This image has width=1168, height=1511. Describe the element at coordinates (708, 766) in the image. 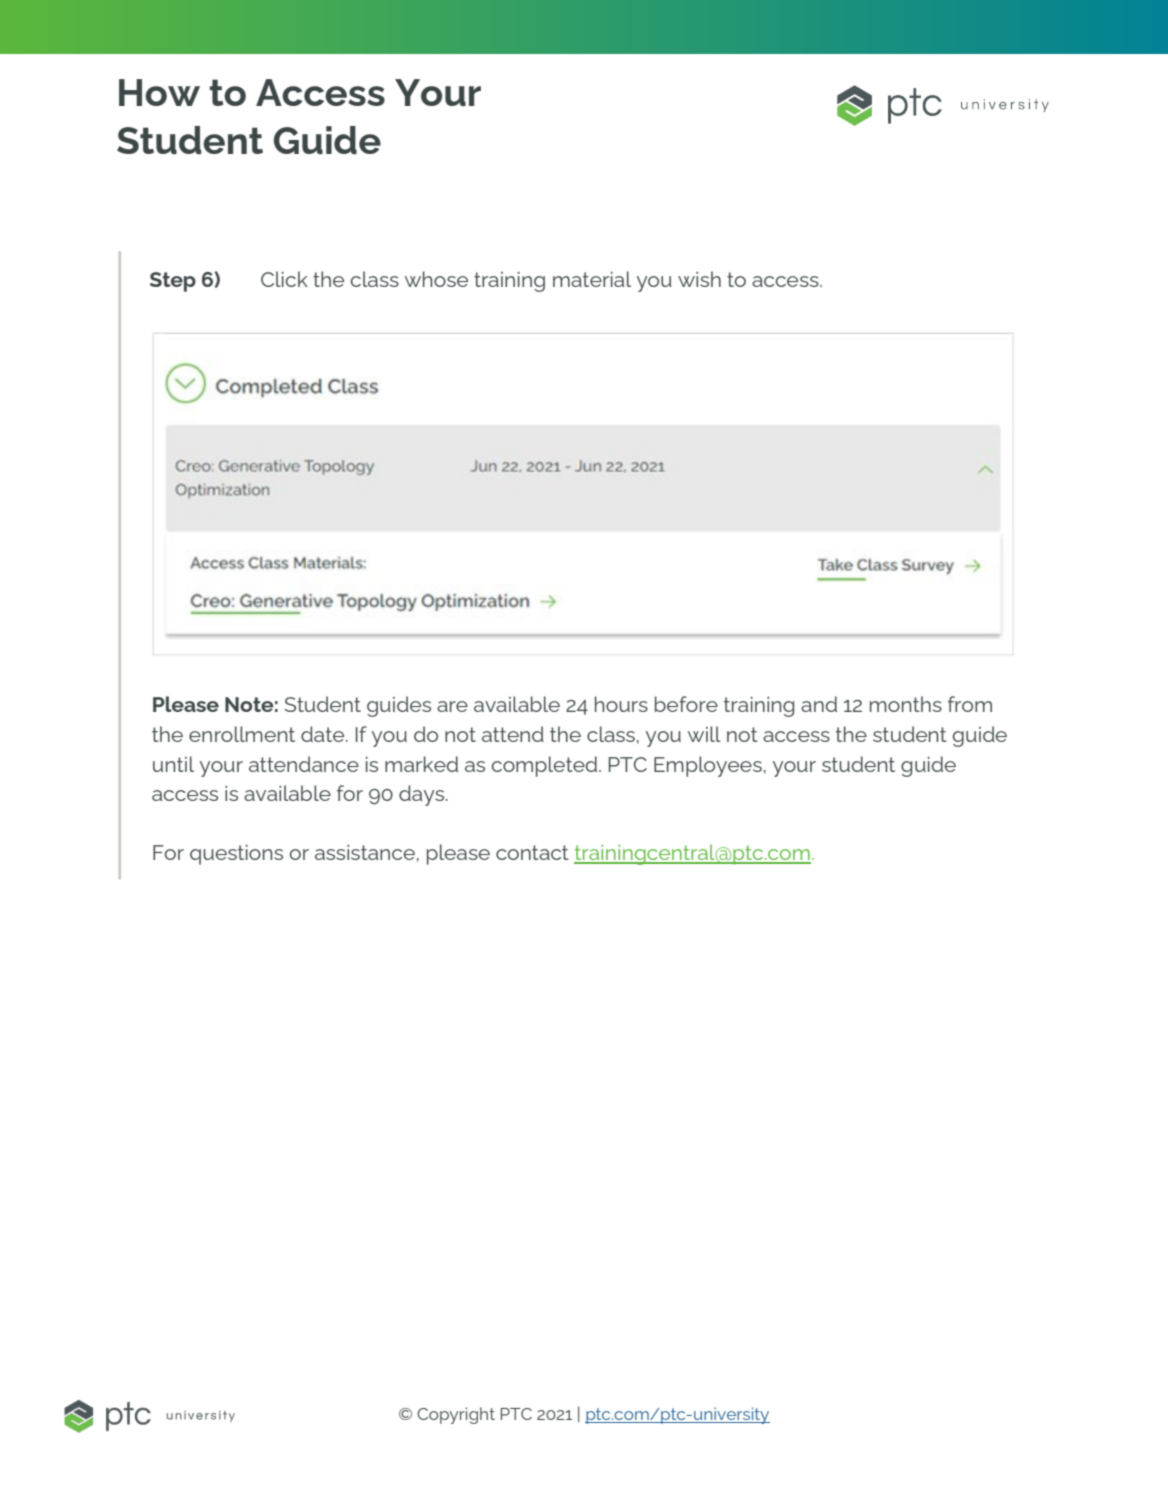

I see `Employees` at that location.
